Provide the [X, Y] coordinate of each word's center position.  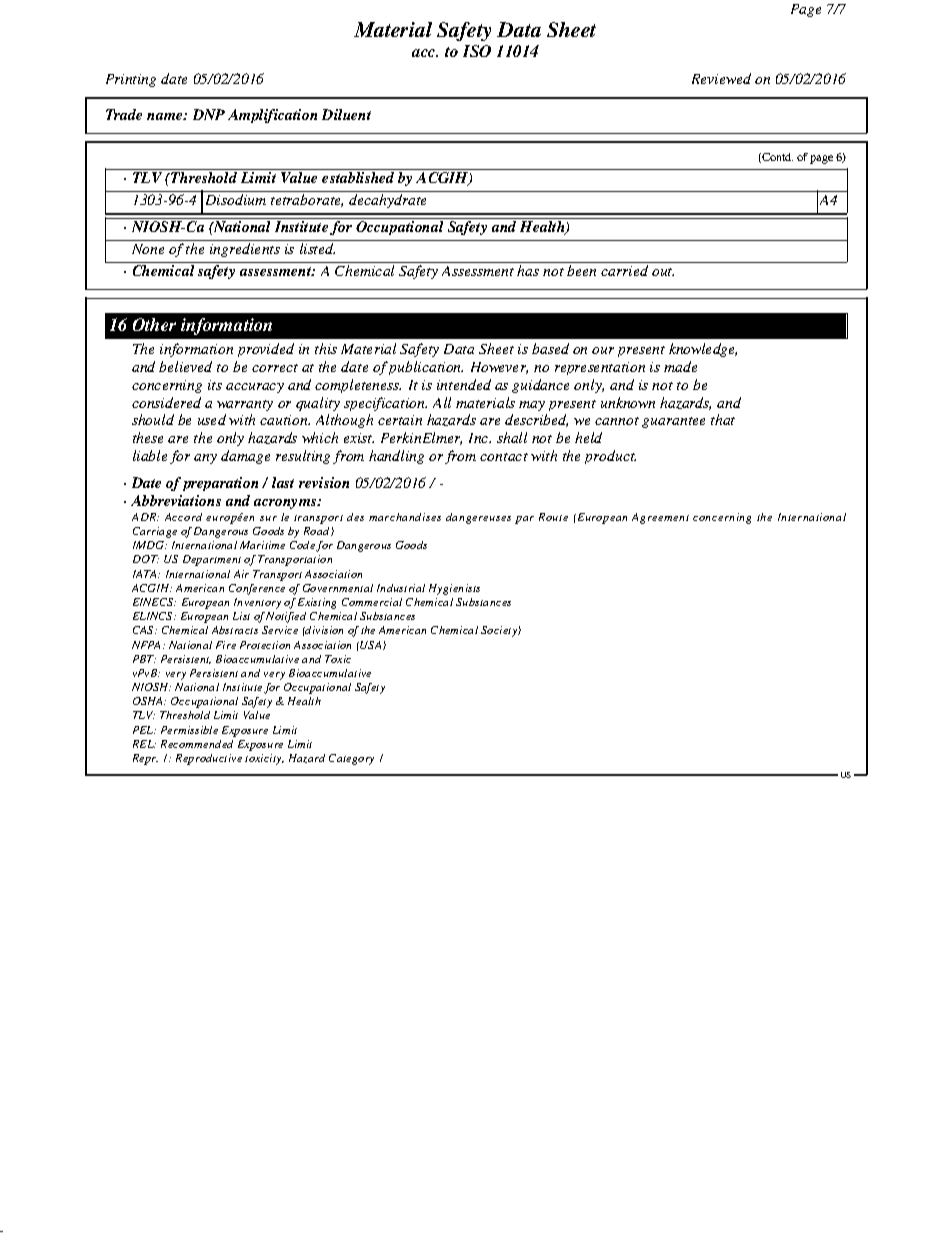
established [358, 177]
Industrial [401, 588]
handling [396, 457]
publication [426, 368]
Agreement [660, 518]
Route [553, 517]
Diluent [346, 114]
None [148, 249]
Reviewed [721, 78]
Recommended [197, 744]
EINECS [154, 602]
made [680, 366]
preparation [220, 484]
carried [624, 270]
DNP [209, 114]
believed [185, 366]
